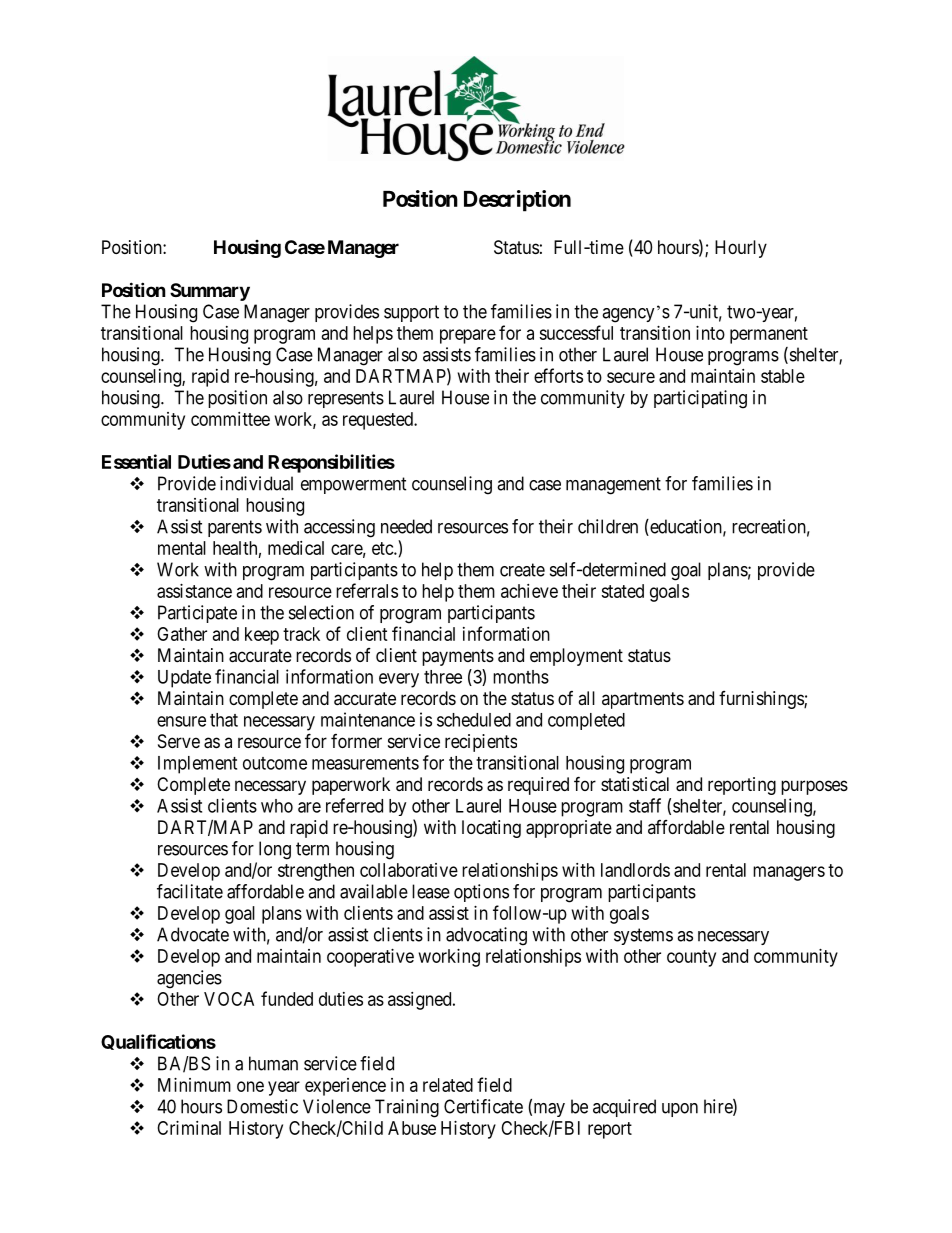 The height and width of the screenshot is (1233, 952). I want to click on facilitate, so click(190, 891).
